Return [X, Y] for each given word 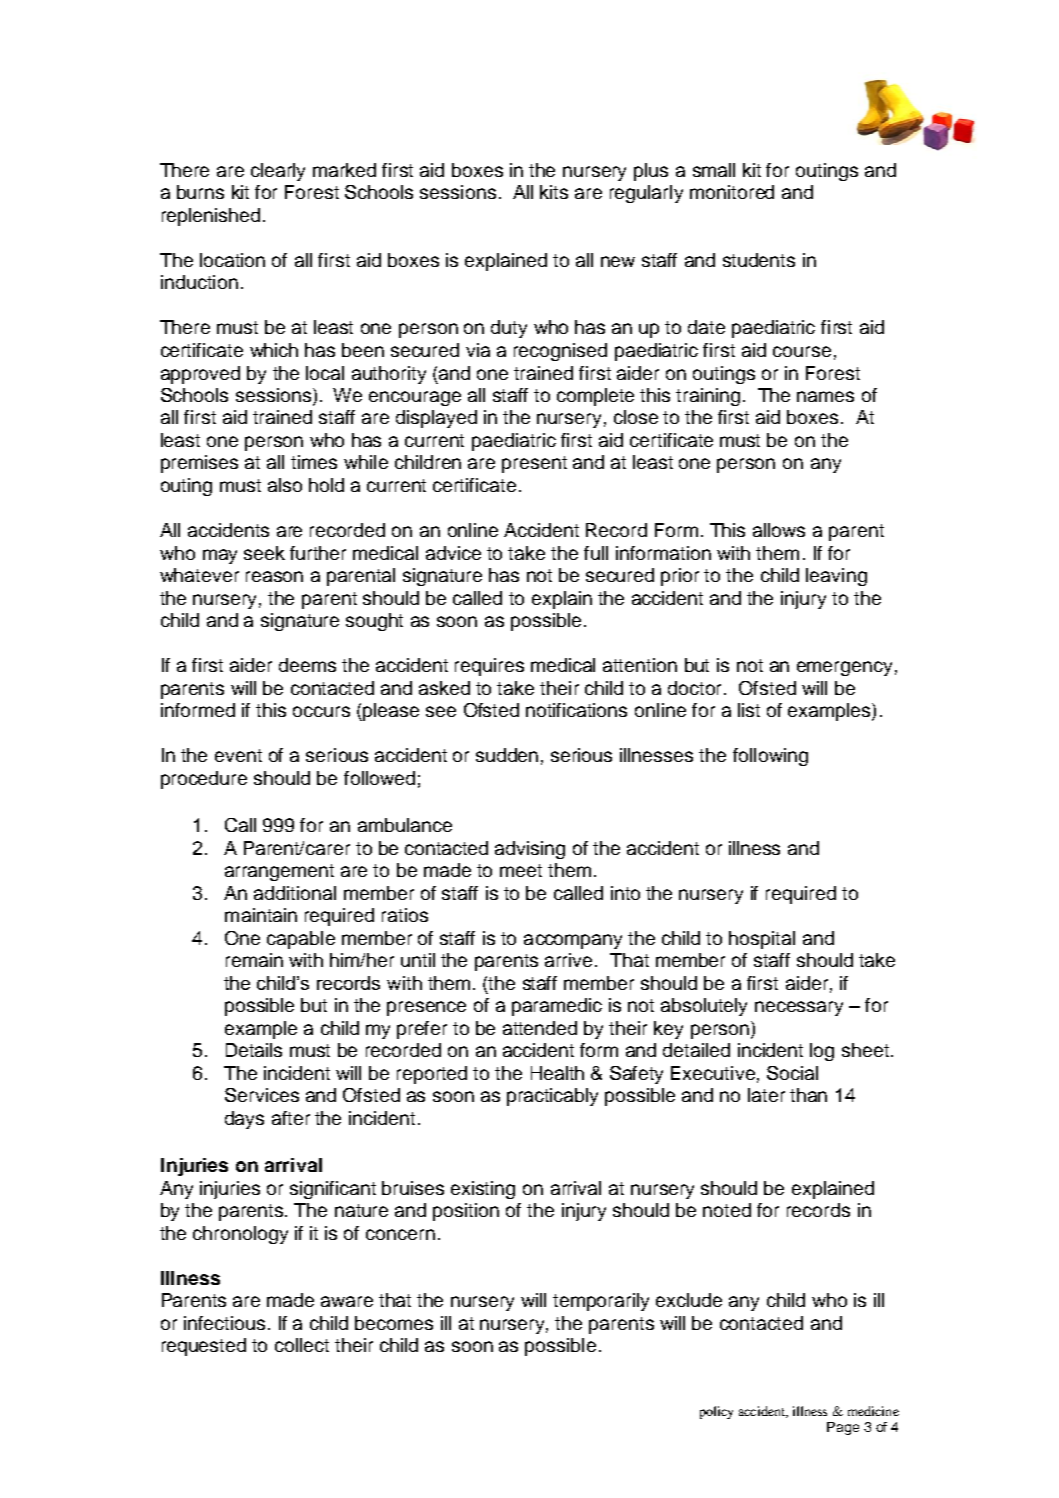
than [808, 1095]
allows [779, 530]
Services [262, 1095]
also [285, 485]
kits [554, 192]
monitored [732, 192]
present [534, 464]
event [238, 755]
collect [302, 1345]
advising [530, 850]
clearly [278, 172]
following [770, 757]
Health [557, 1073]
